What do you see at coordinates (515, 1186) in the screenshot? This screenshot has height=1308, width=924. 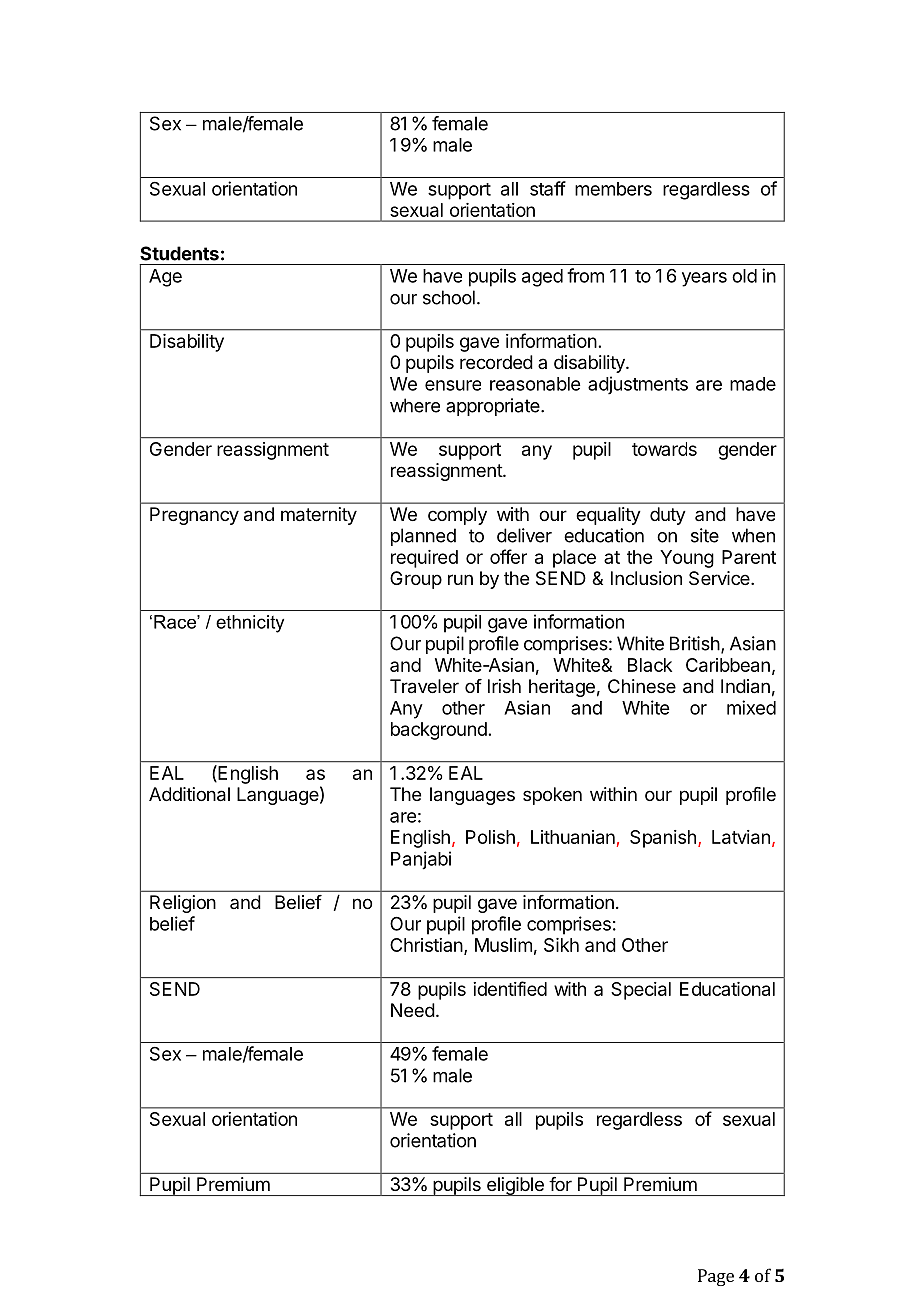 I see `eligible` at bounding box center [515, 1186].
